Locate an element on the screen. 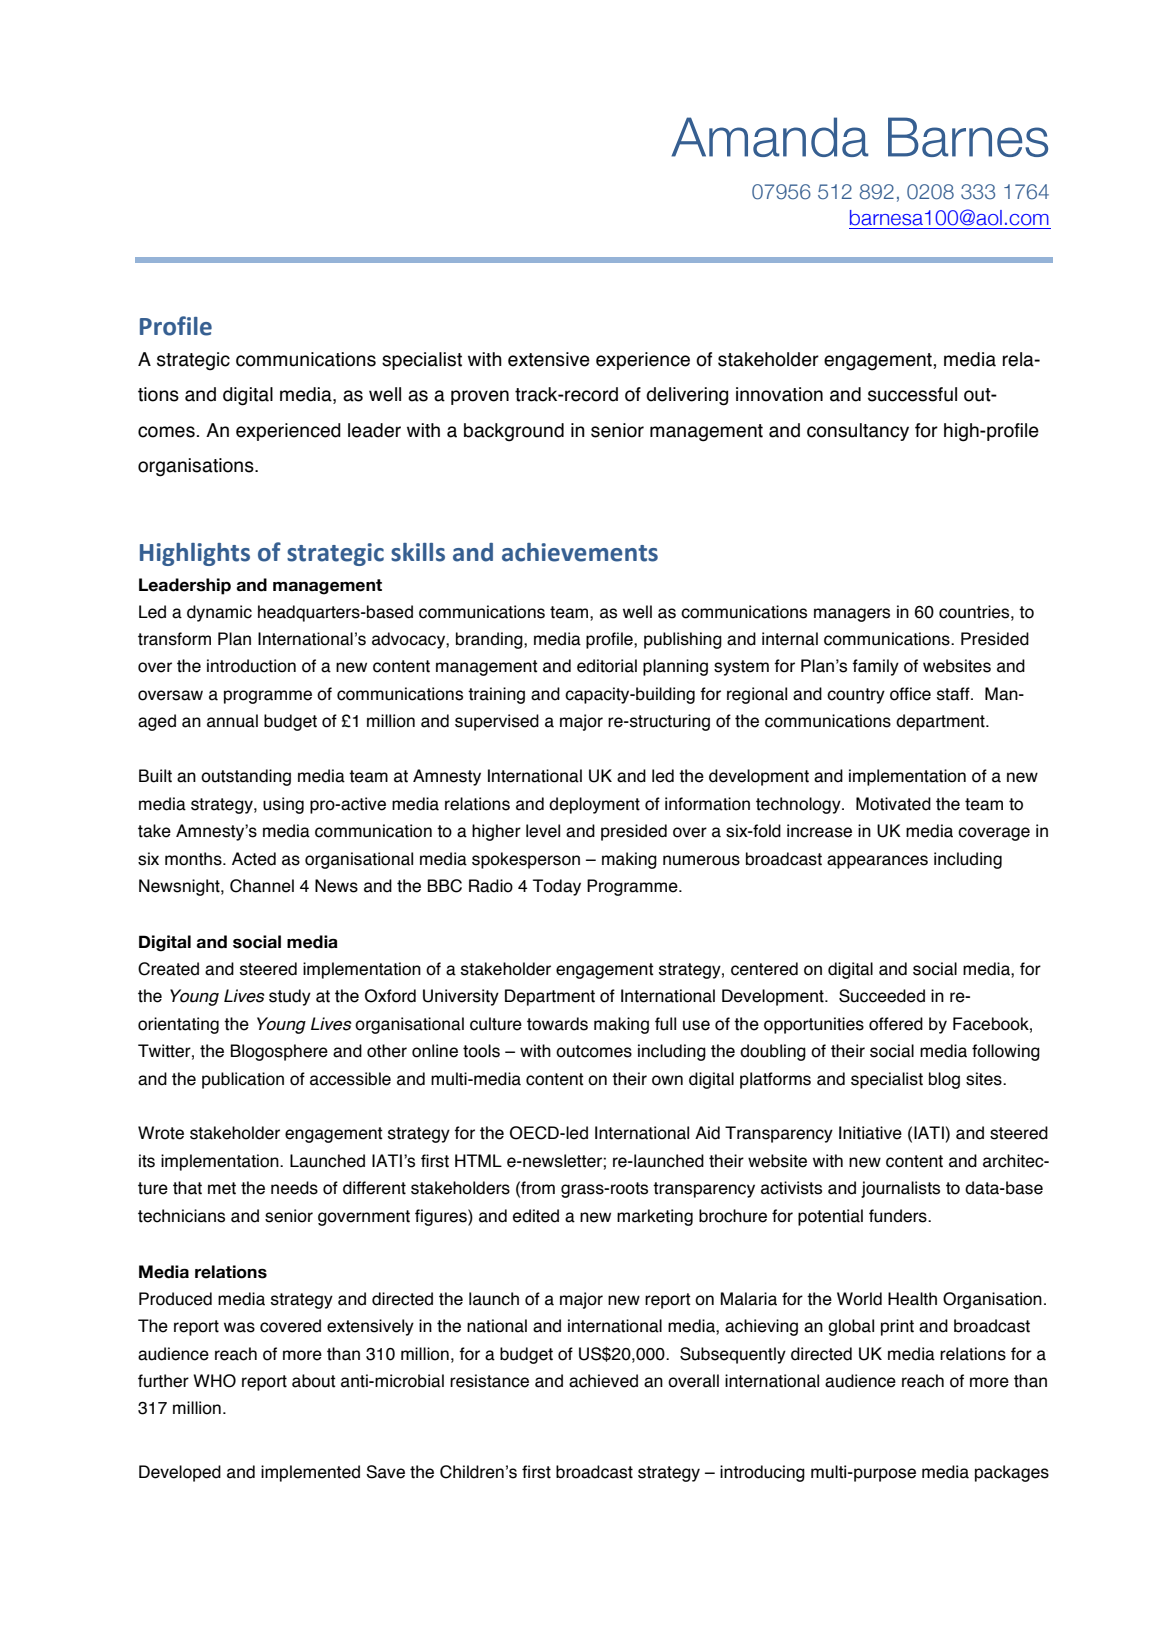 The width and height of the screenshot is (1161, 1643). achieved is located at coordinates (603, 1381).
